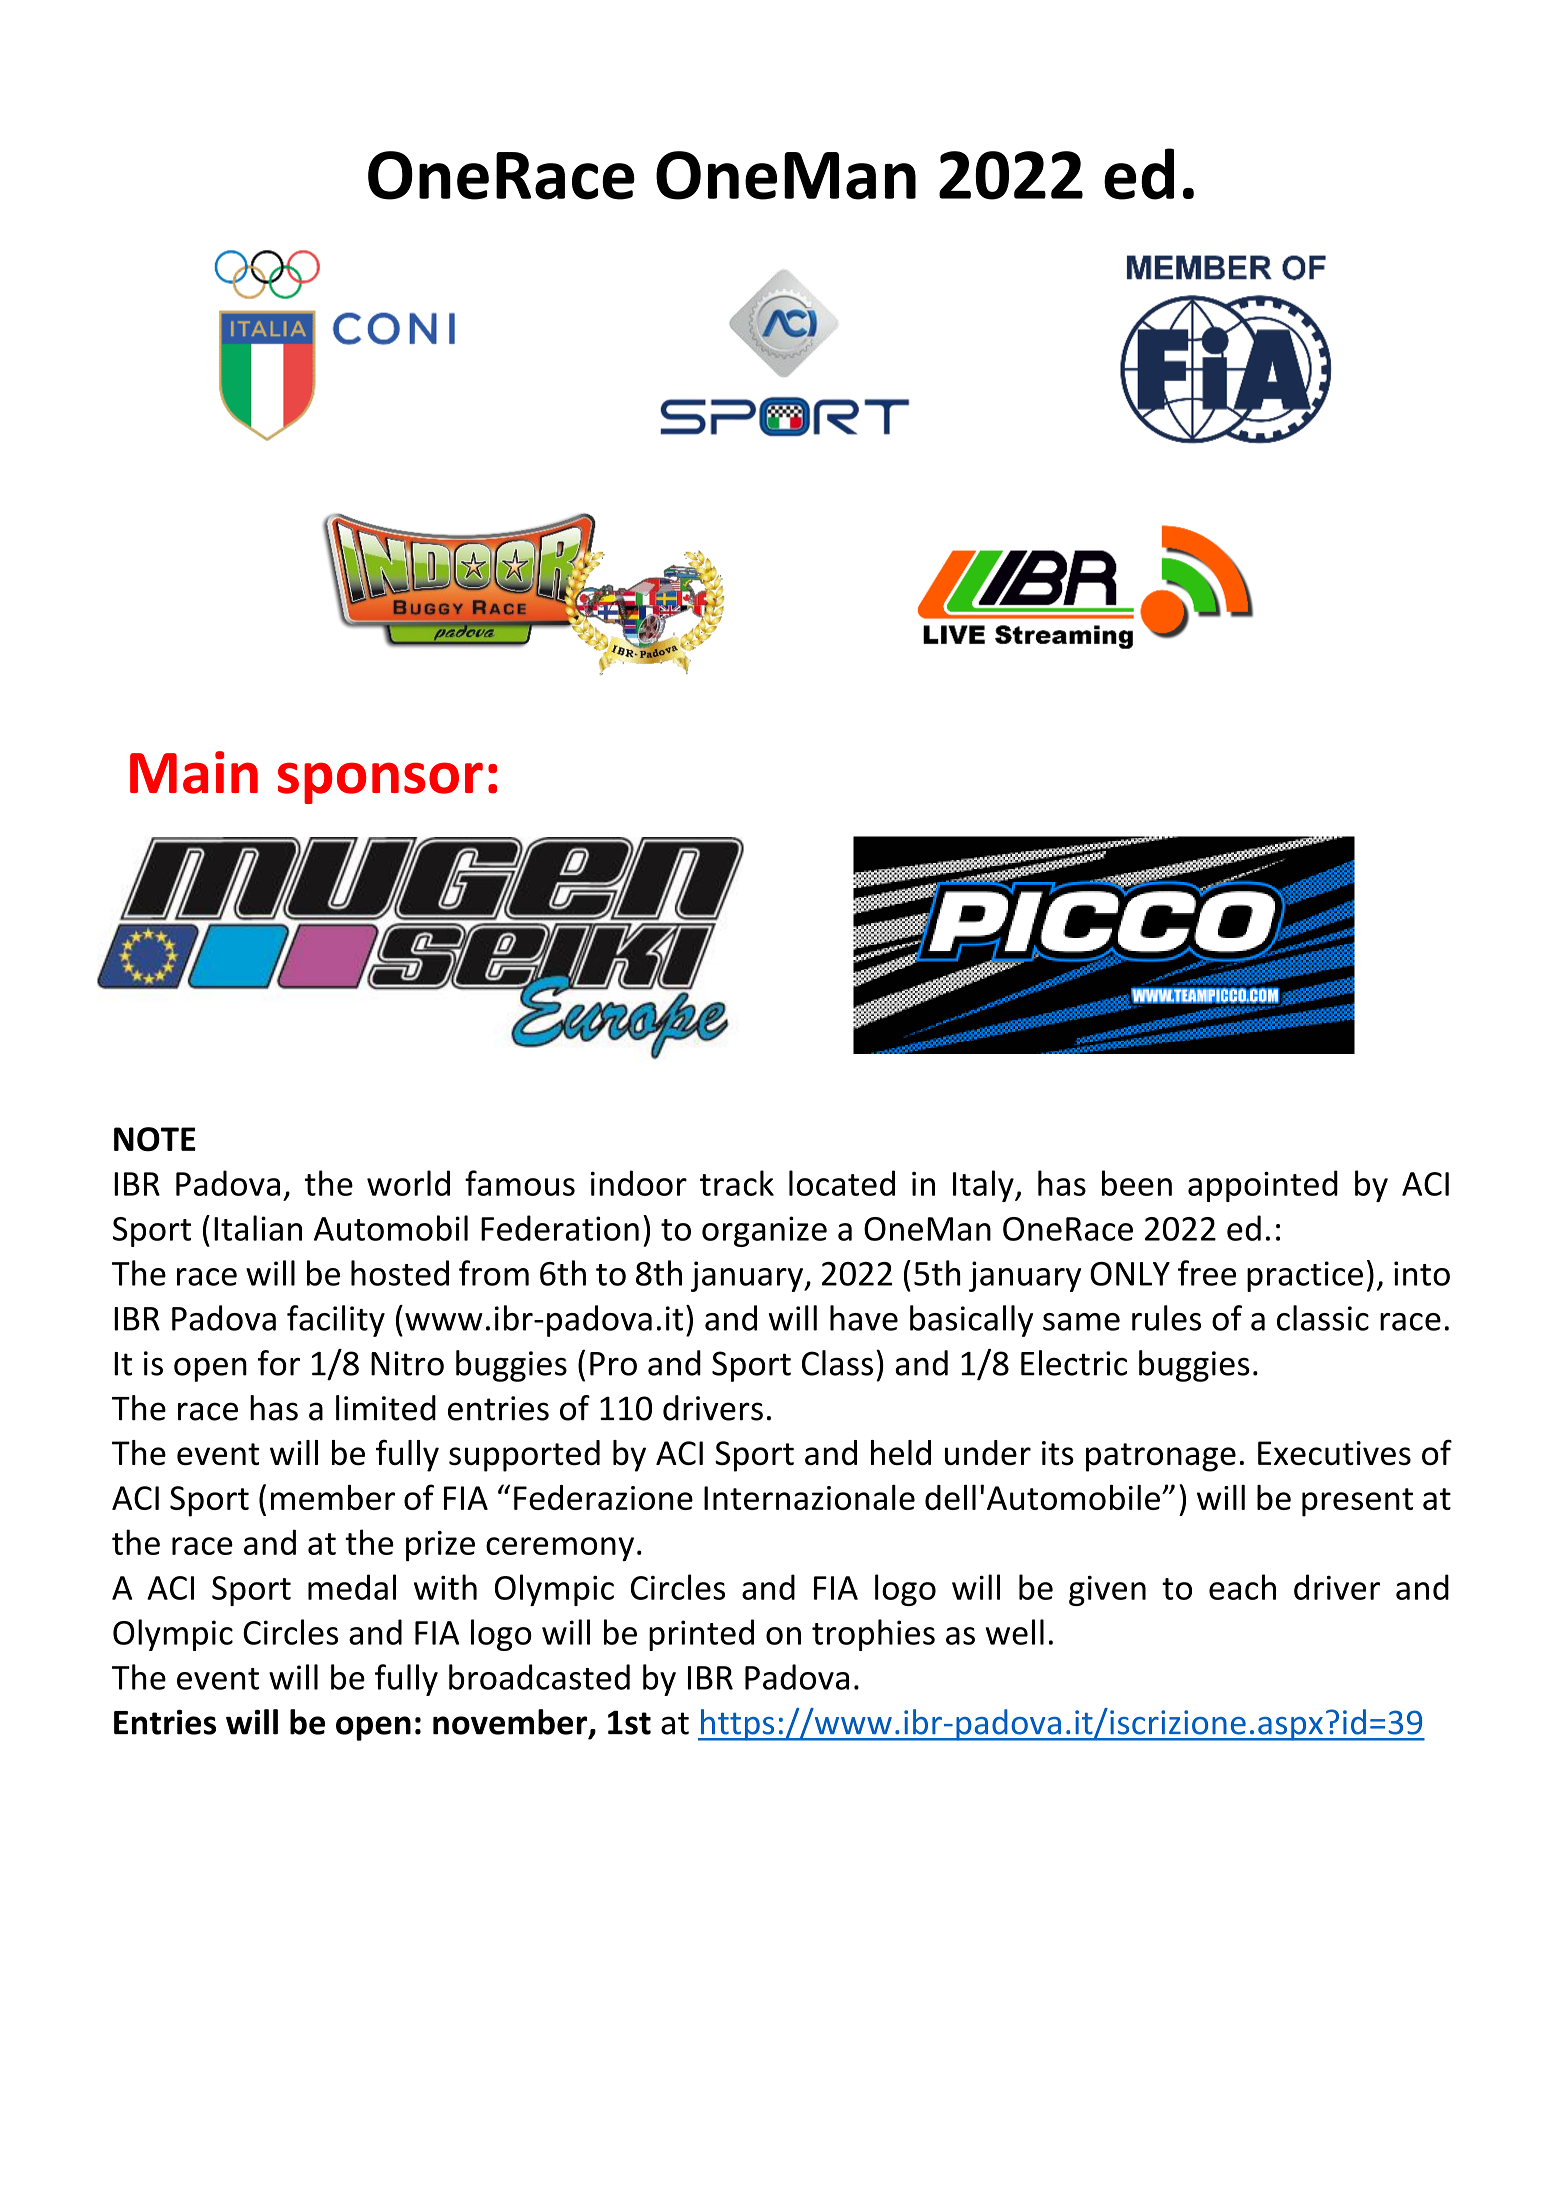 The height and width of the image is (2211, 1563). What do you see at coordinates (380, 783) in the image?
I see `sponsor` at bounding box center [380, 783].
